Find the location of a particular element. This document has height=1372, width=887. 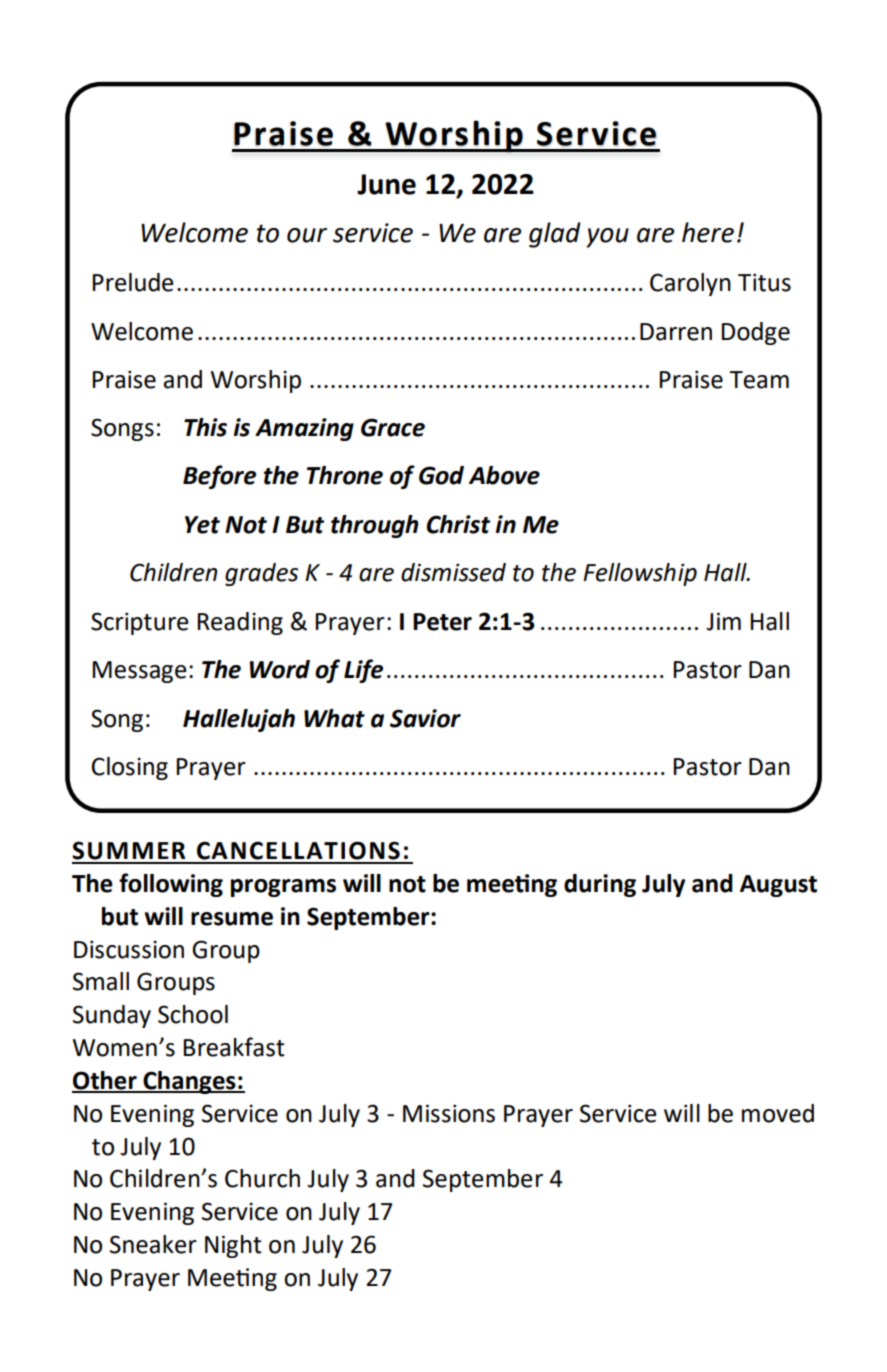

moved is located at coordinates (778, 1113).
